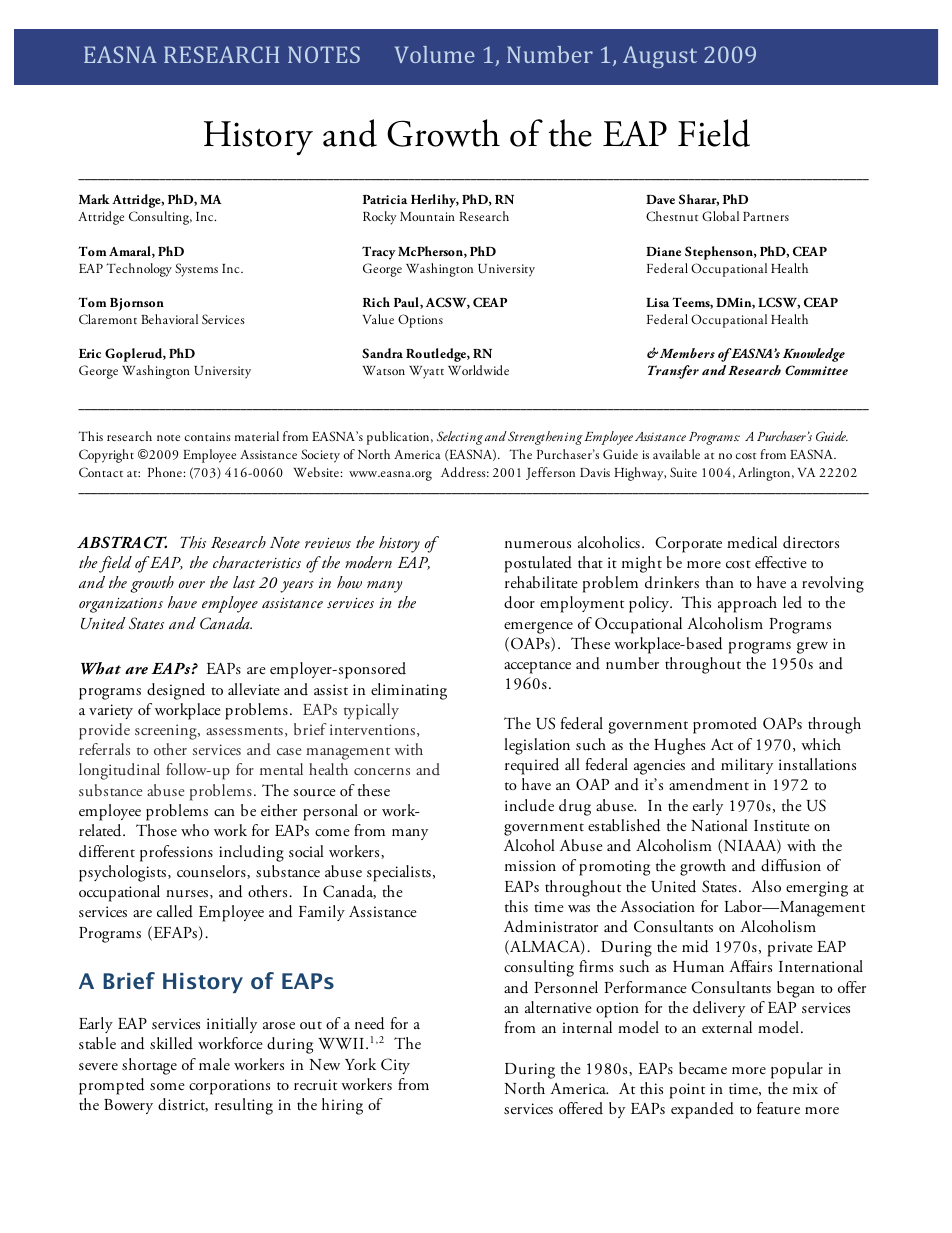 This document has width=952, height=1233. I want to click on available, so click(676, 454).
